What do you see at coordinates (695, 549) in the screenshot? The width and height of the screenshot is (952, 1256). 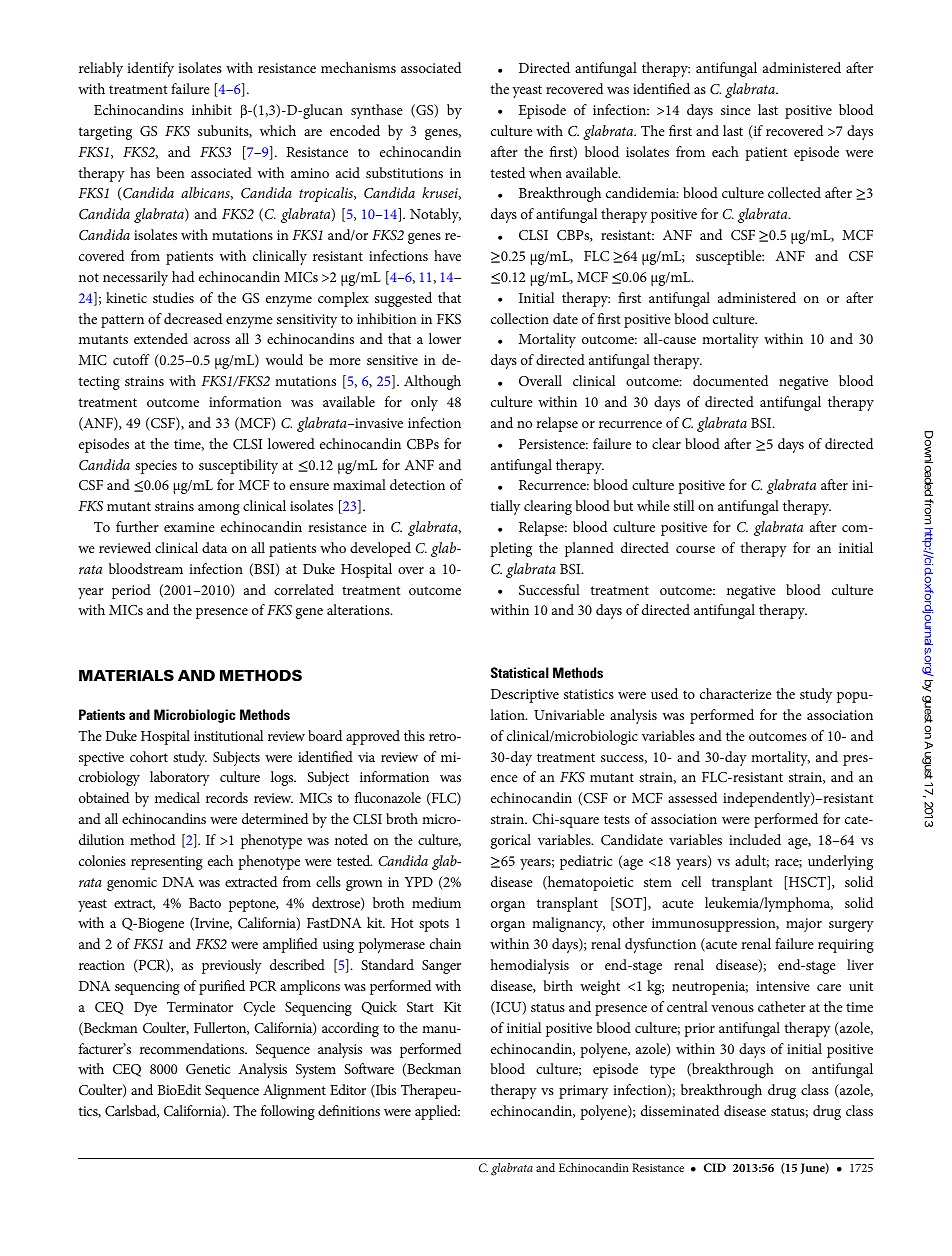 I see `course` at bounding box center [695, 549].
